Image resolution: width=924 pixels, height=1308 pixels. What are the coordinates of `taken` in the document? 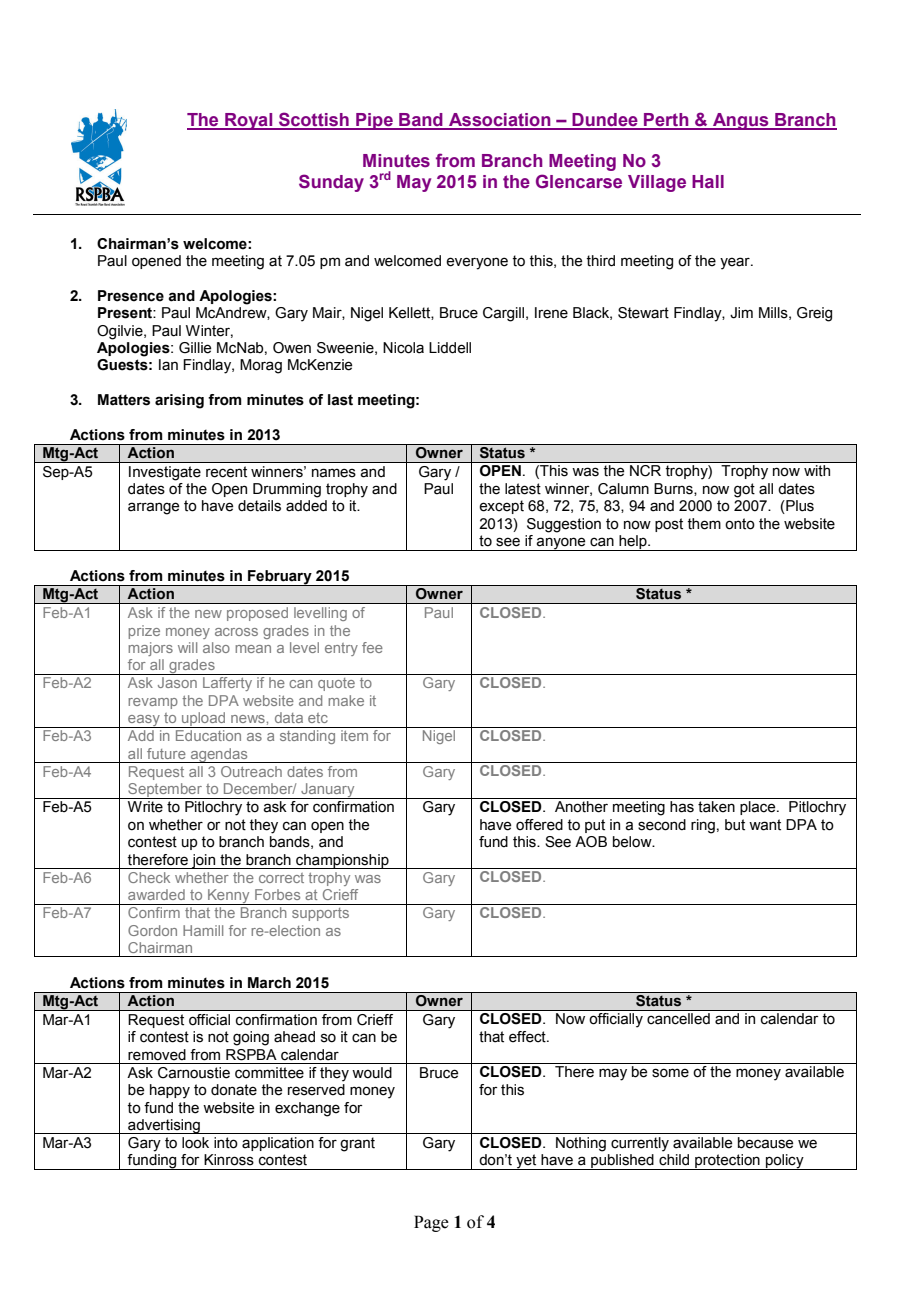 It's located at (716, 807).
